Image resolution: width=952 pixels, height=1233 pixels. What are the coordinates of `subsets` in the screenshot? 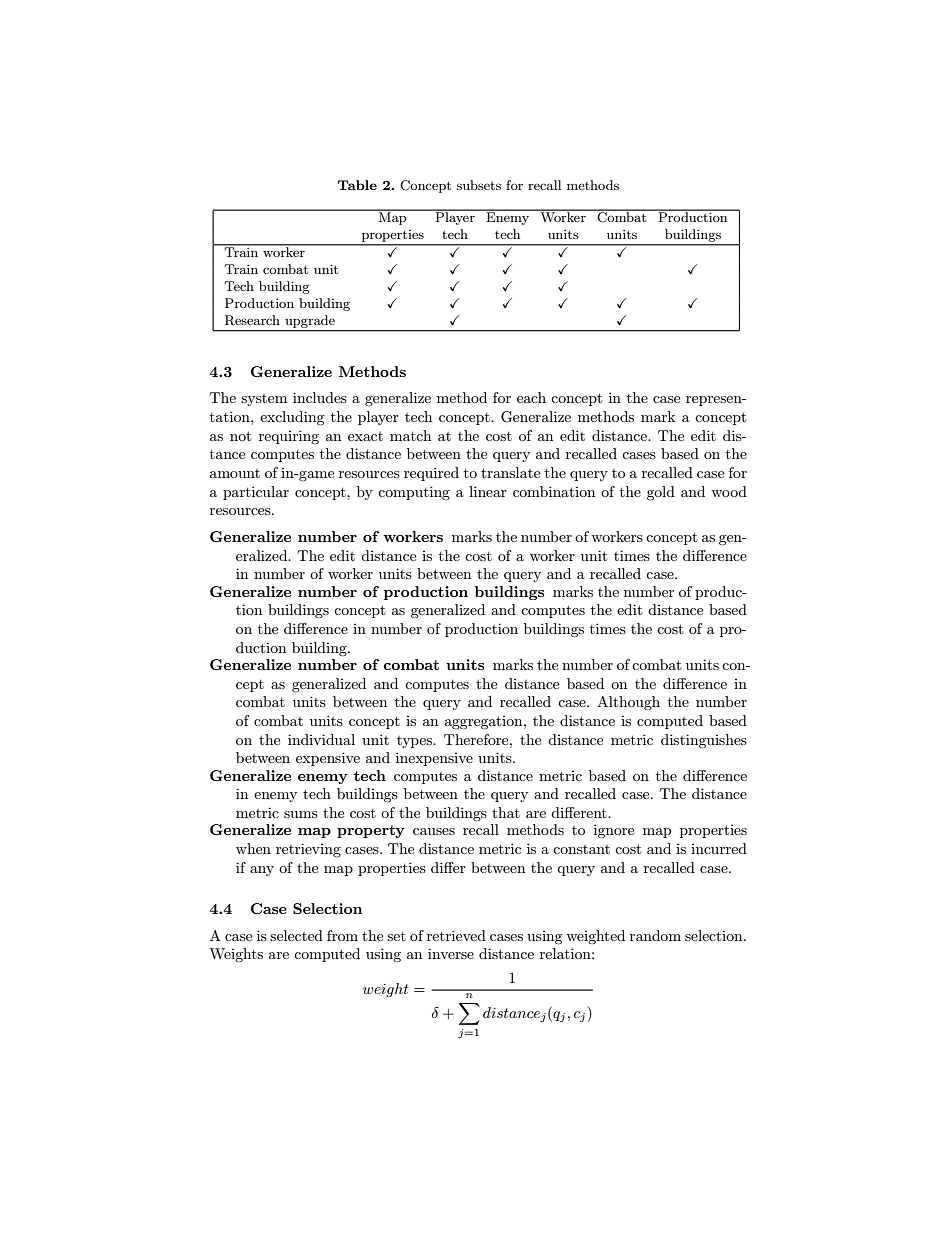 It's located at (479, 185).
